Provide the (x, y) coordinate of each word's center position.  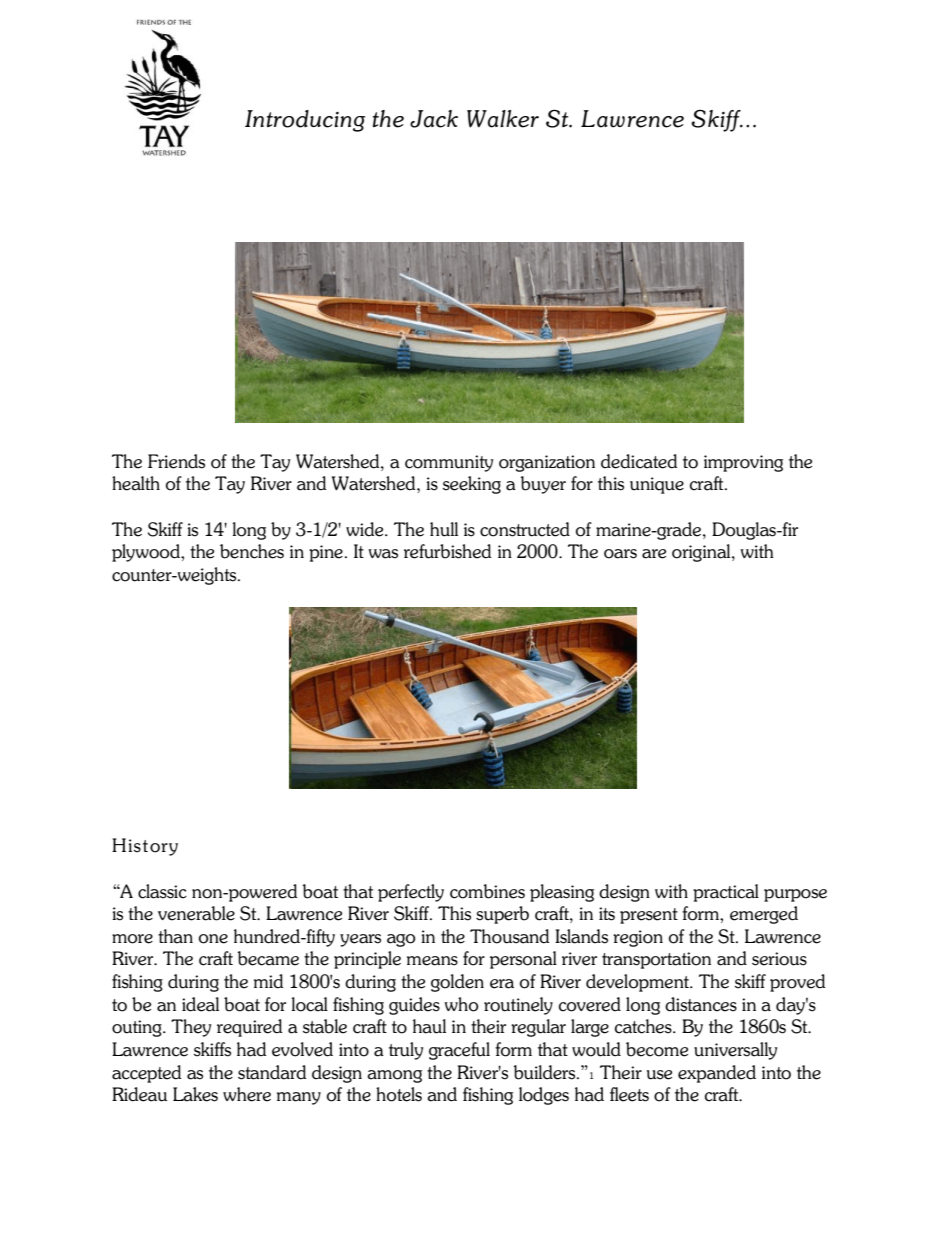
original (702, 553)
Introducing (305, 121)
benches (252, 551)
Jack (434, 119)
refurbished (447, 551)
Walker (503, 119)
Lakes (195, 1094)
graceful (459, 1051)
